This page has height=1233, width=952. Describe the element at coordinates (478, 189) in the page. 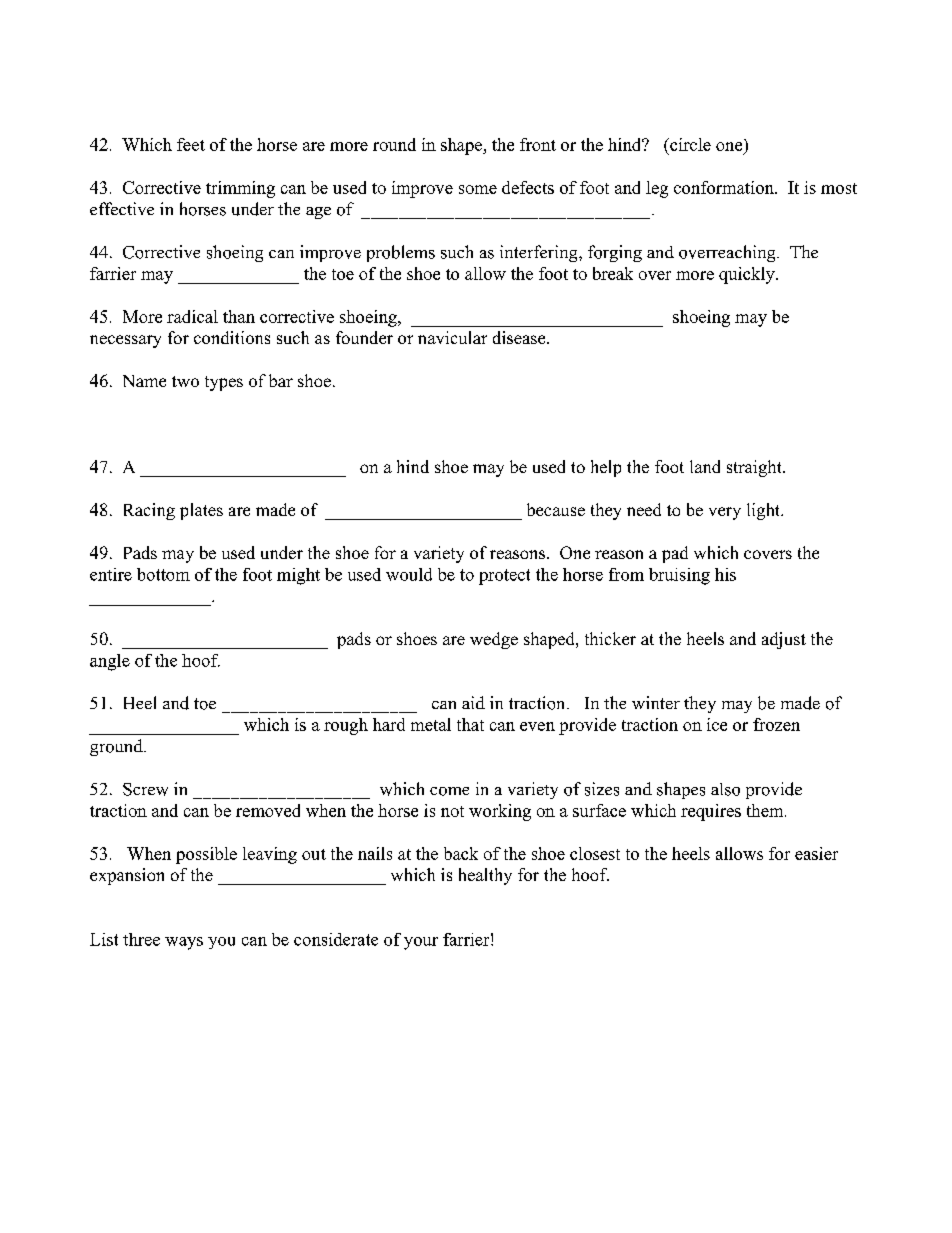

I see `some` at that location.
